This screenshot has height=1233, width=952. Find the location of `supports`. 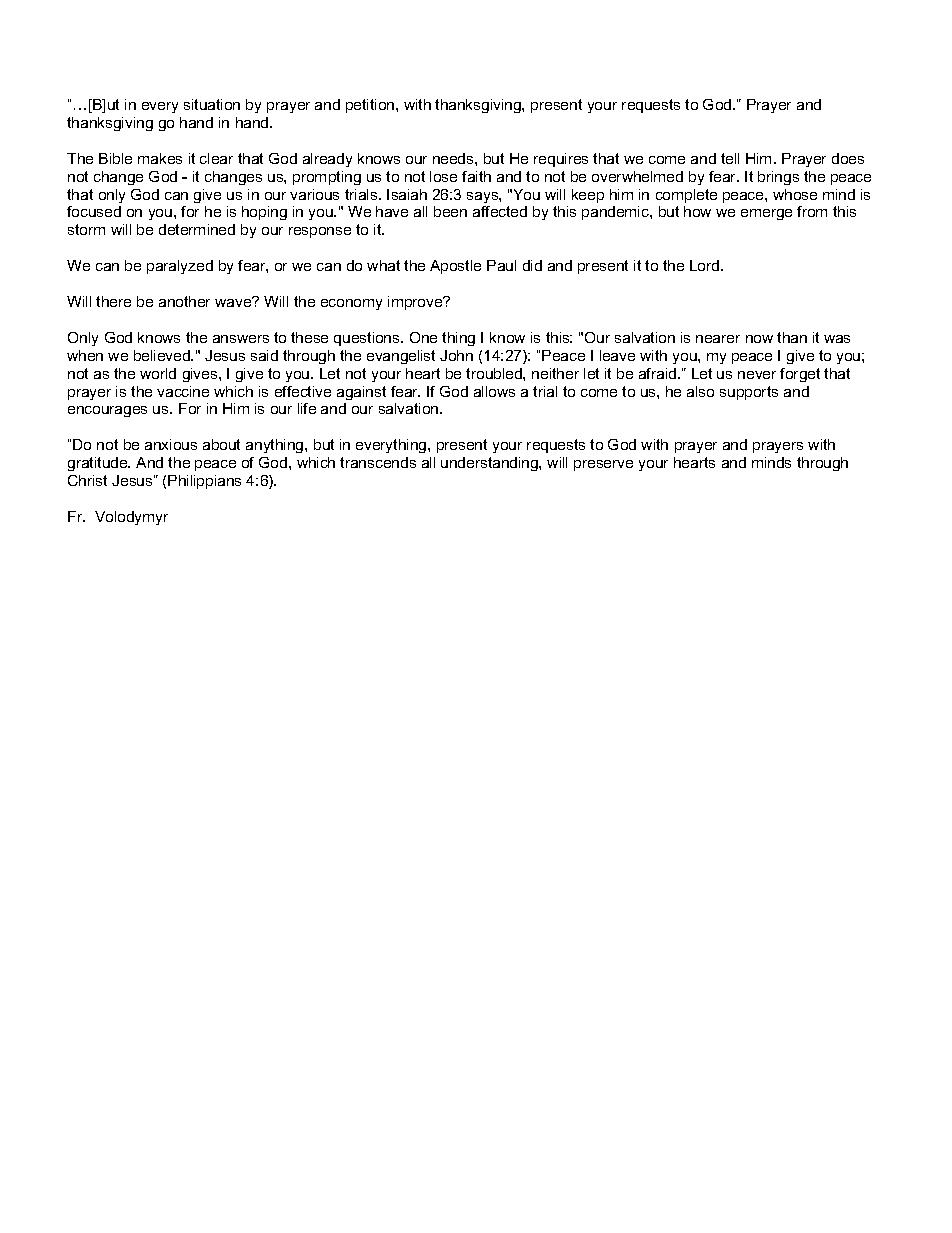

supports is located at coordinates (749, 393).
